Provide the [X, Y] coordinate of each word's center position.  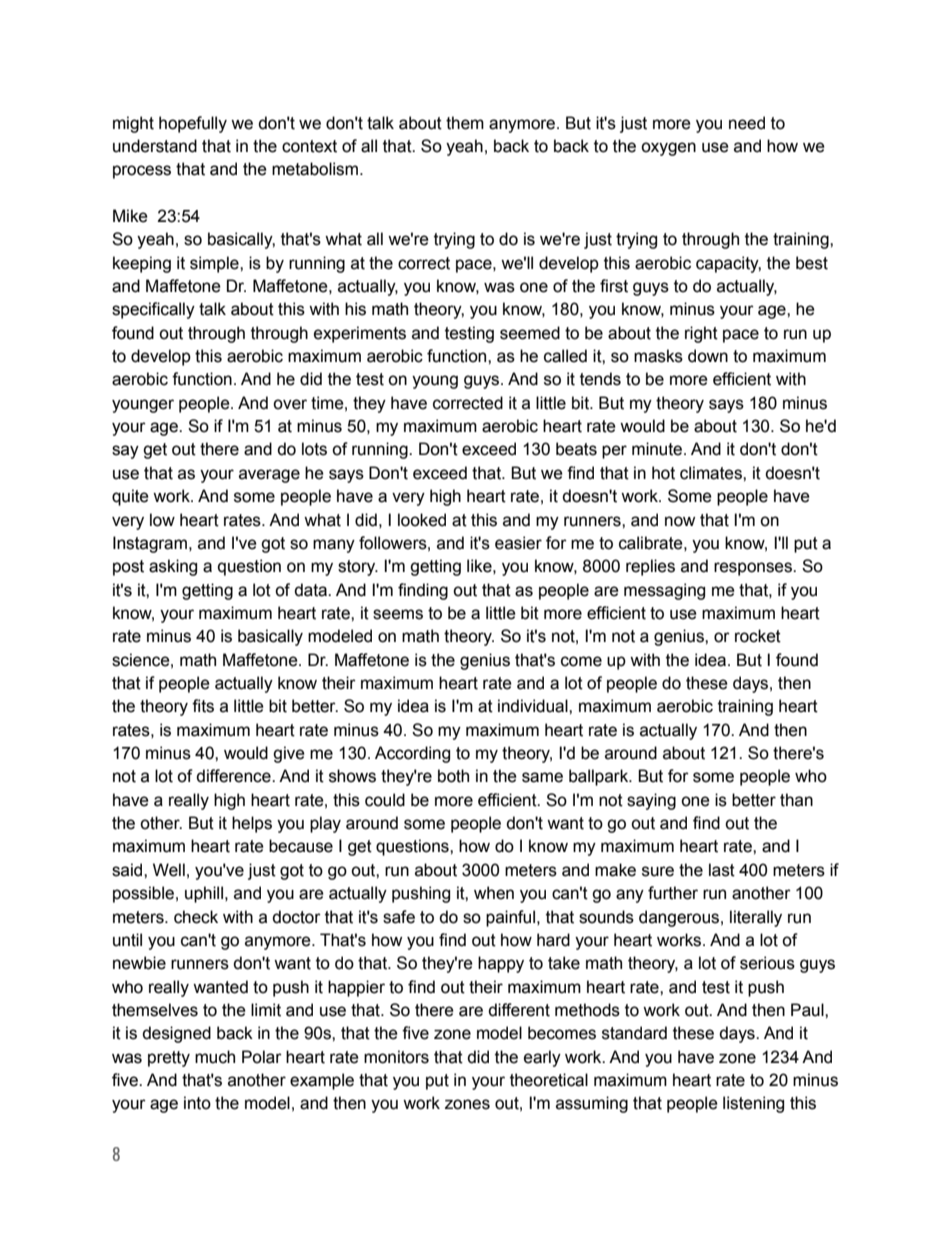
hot [663, 473]
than [796, 800]
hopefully [193, 124]
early [542, 1058]
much [215, 1057]
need [747, 123]
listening [753, 1104]
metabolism [316, 169]
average [269, 476]
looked [422, 520]
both [453, 776]
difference [234, 776]
